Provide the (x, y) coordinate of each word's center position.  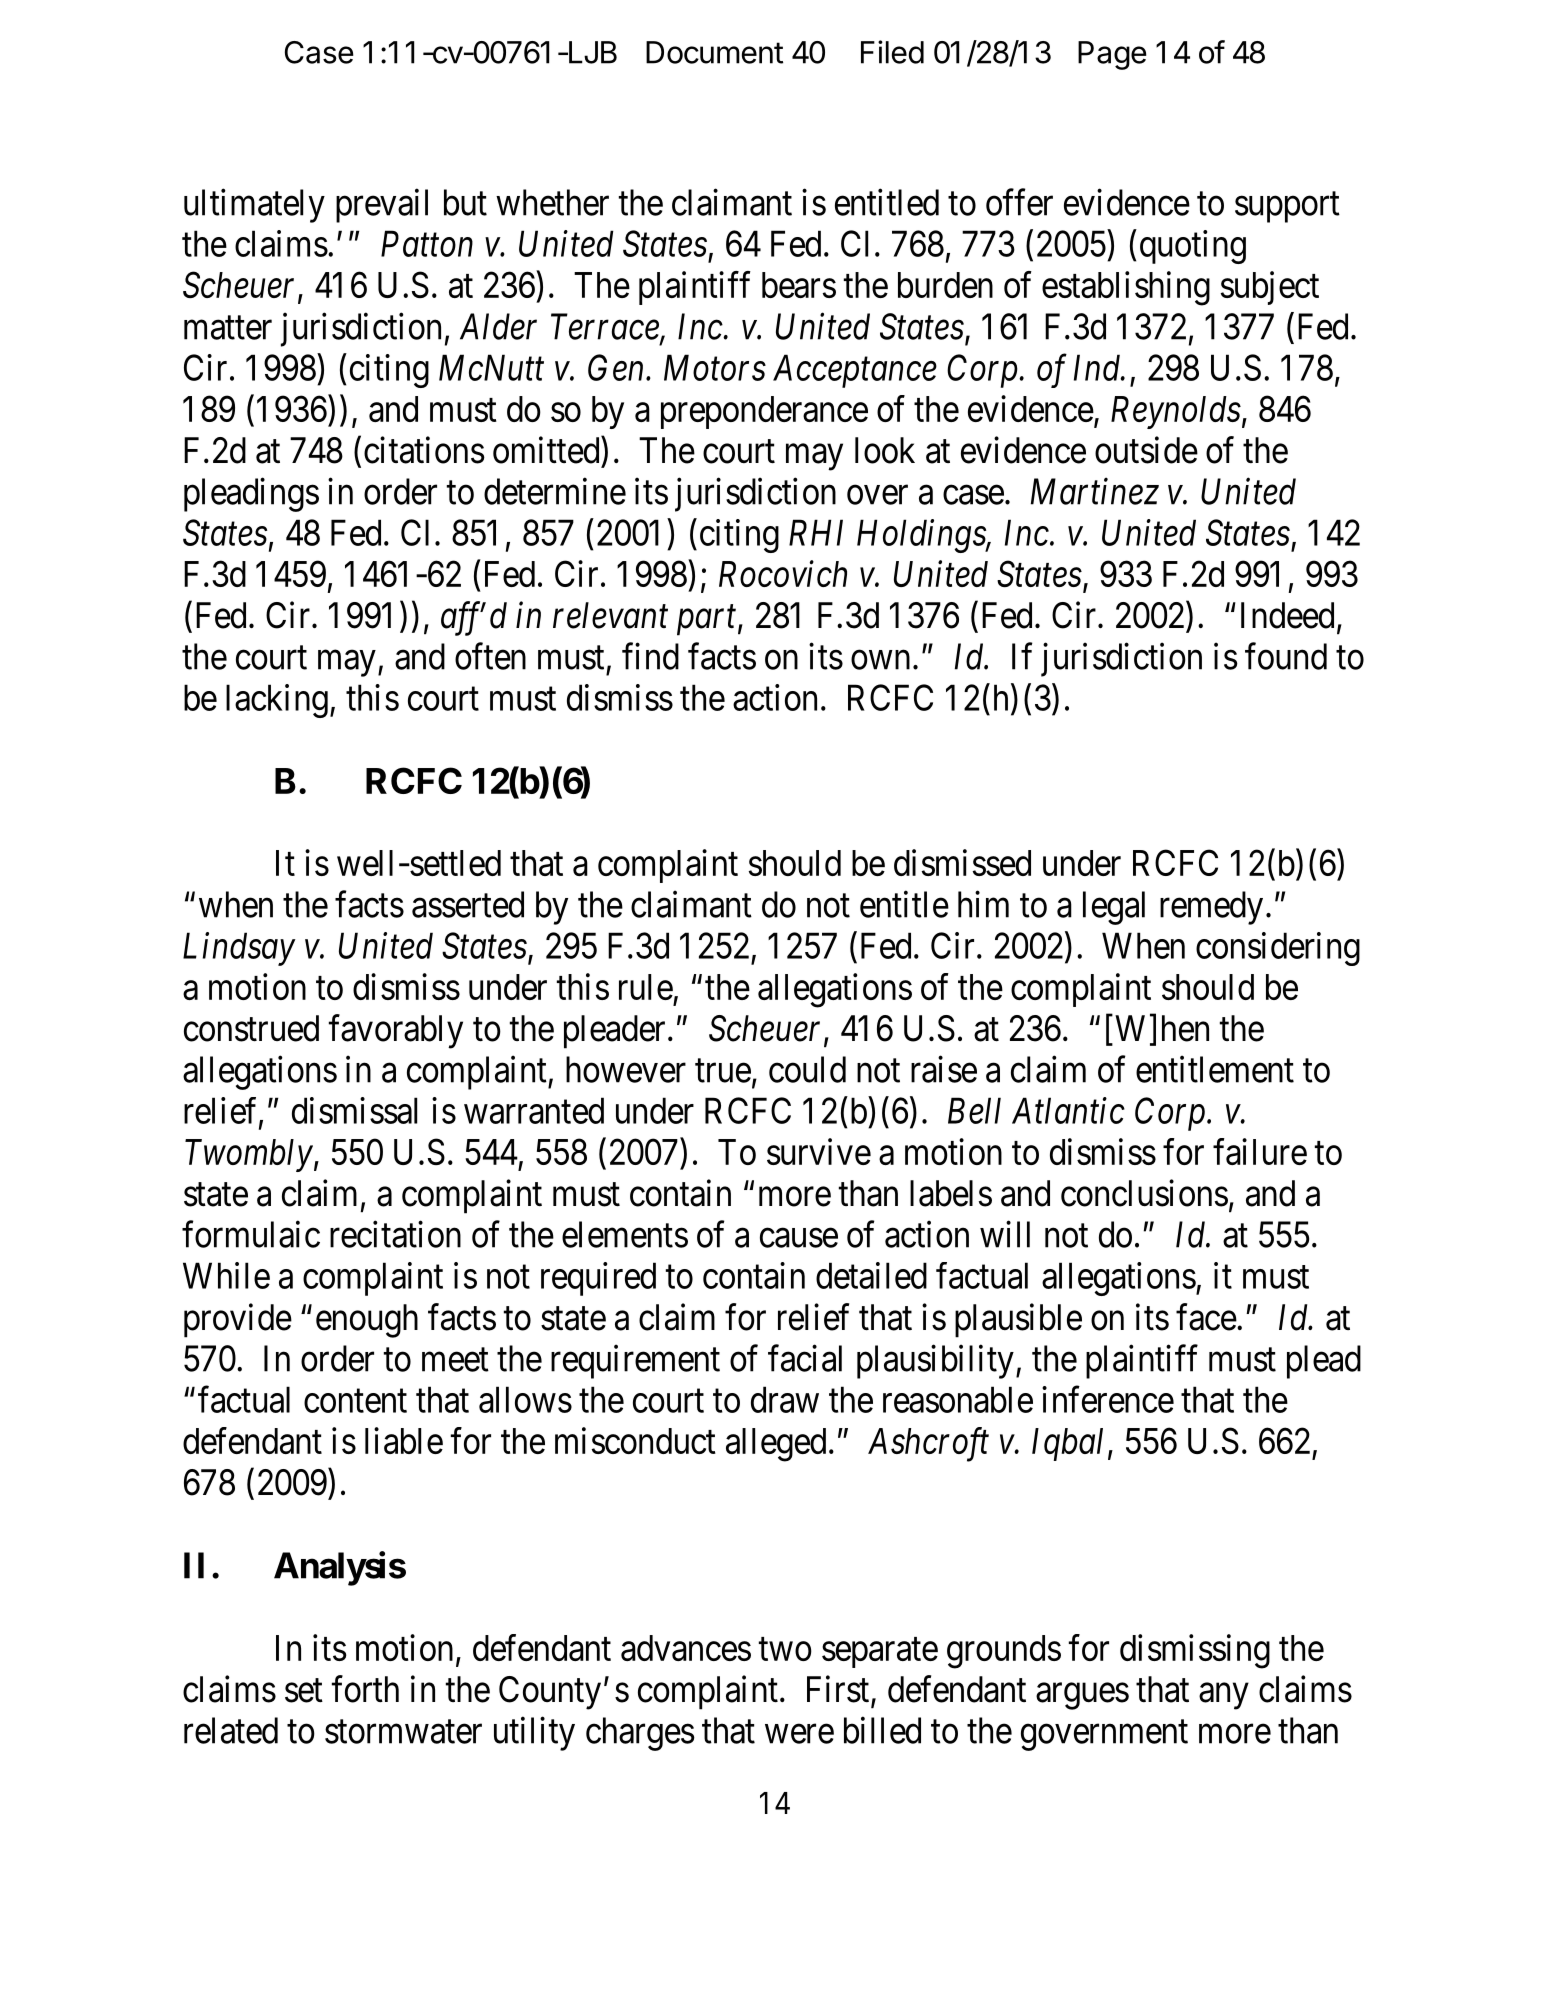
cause (799, 1238)
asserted (468, 904)
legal (1114, 908)
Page (1112, 55)
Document (714, 52)
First (839, 1690)
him (983, 904)
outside (1146, 450)
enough (367, 1321)
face (1206, 1317)
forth (365, 1689)
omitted (547, 450)
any (1224, 1696)
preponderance (764, 412)
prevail (382, 206)
